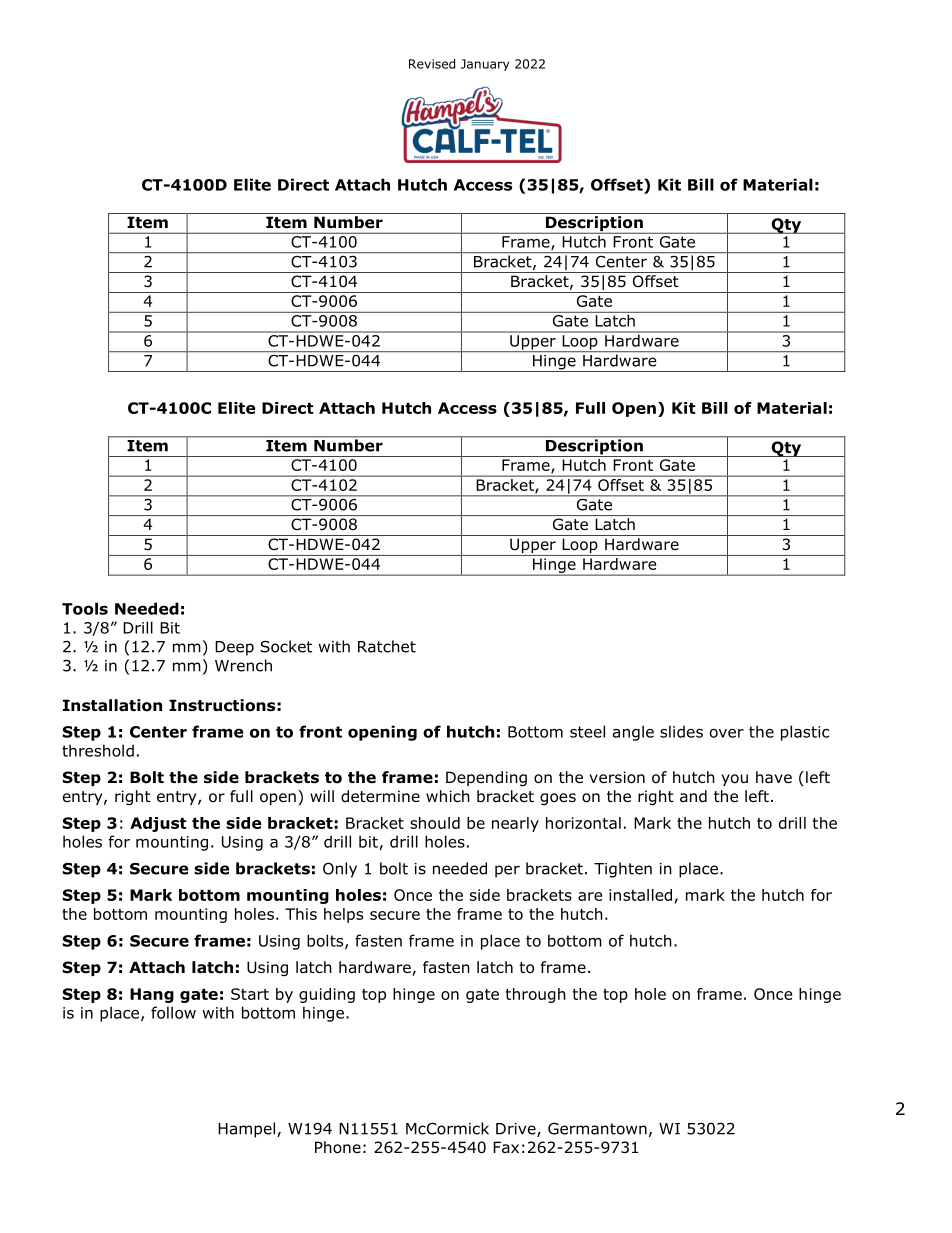 The image size is (952, 1233). I want to click on Depending, so click(486, 778).
